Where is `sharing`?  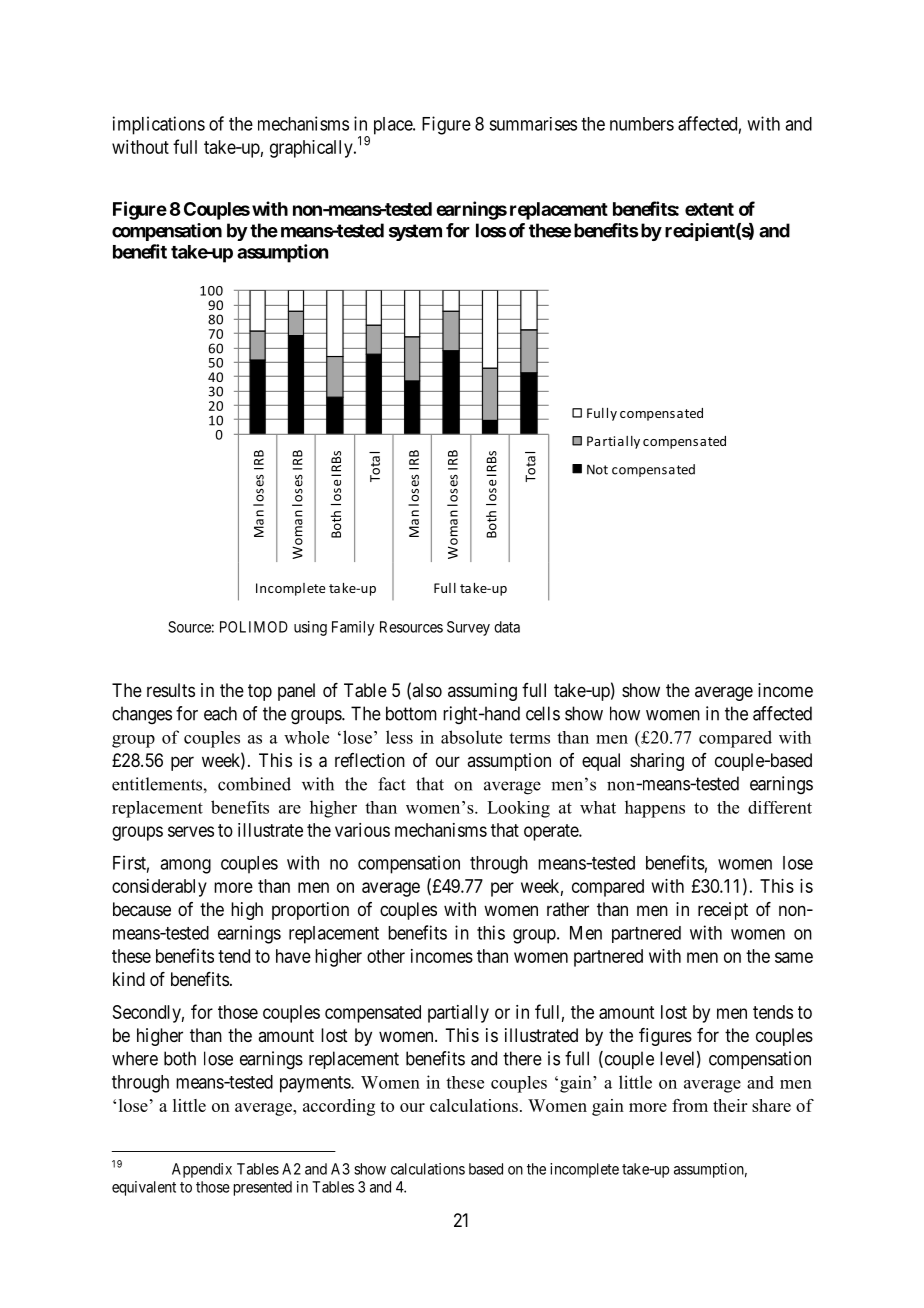
sharing is located at coordinates (657, 762).
